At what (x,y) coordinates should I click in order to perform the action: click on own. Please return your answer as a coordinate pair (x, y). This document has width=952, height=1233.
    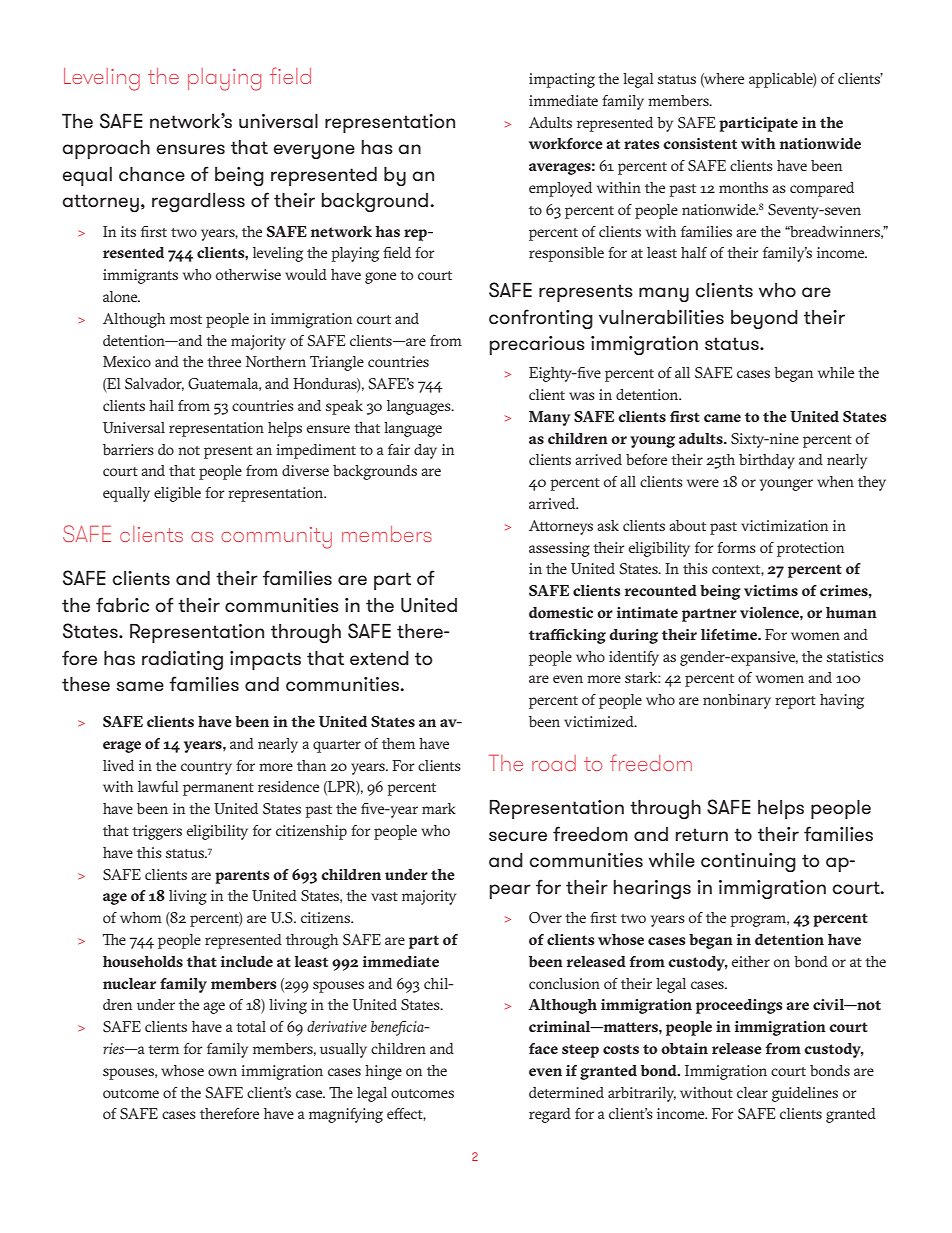
    Looking at the image, I should click on (222, 1072).
